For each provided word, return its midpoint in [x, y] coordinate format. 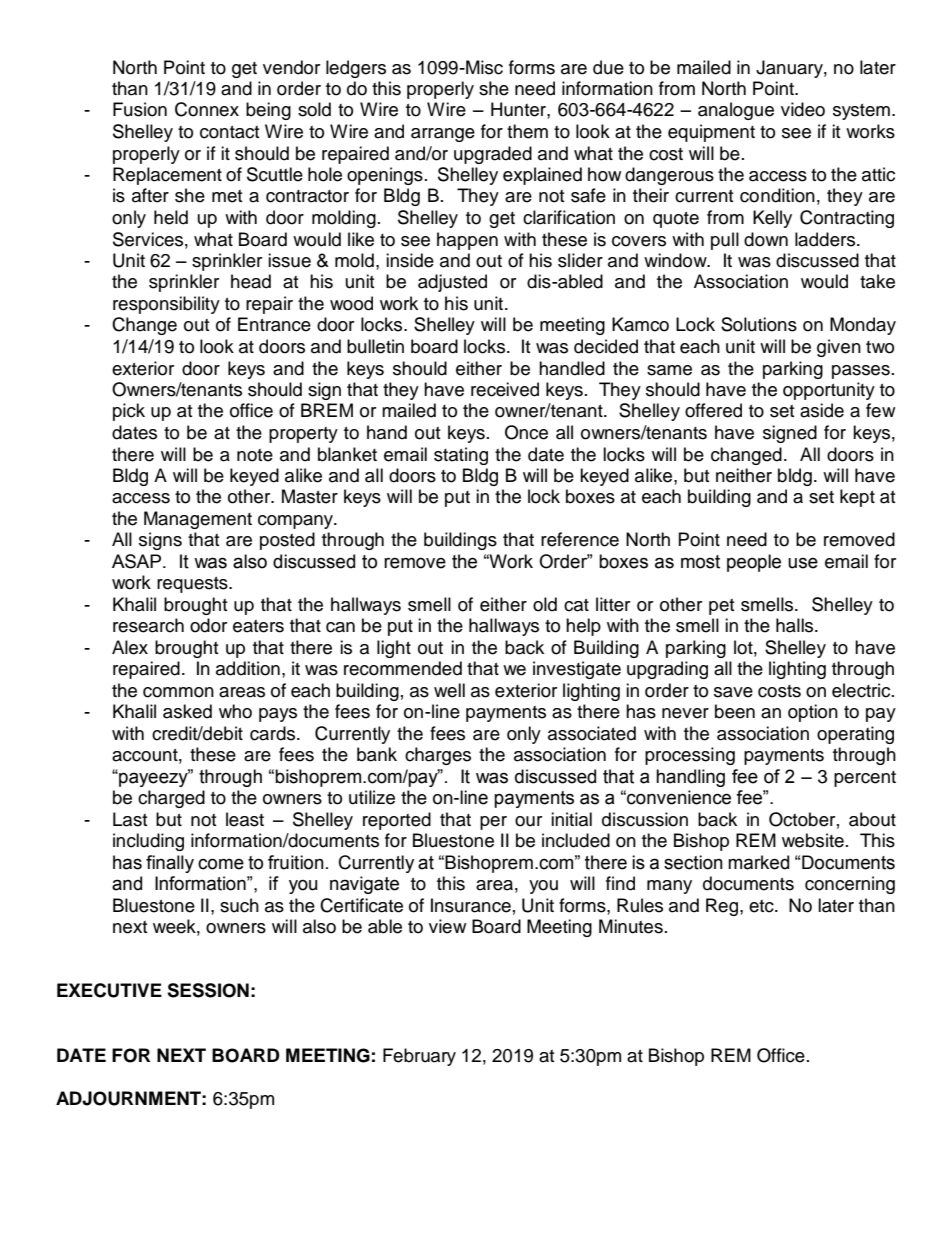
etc [762, 906]
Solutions [759, 324]
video [803, 109]
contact [229, 132]
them [527, 131]
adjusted [452, 283]
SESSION [208, 990]
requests [193, 585]
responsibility [166, 305]
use [803, 563]
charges [438, 756]
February [419, 1057]
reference [580, 539]
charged [171, 799]
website [813, 840]
